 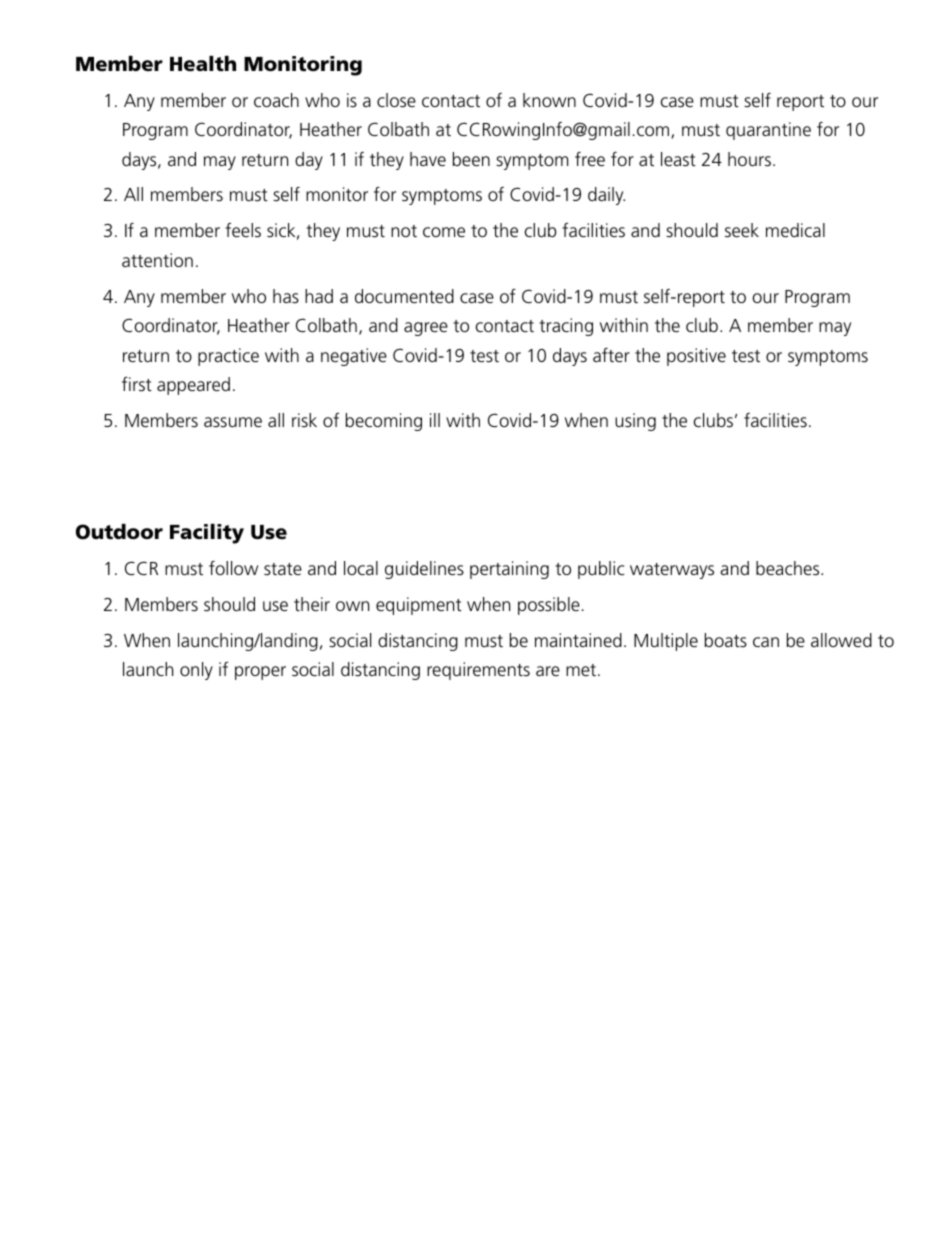 What do you see at coordinates (426, 329) in the screenshot?
I see `agree` at bounding box center [426, 329].
